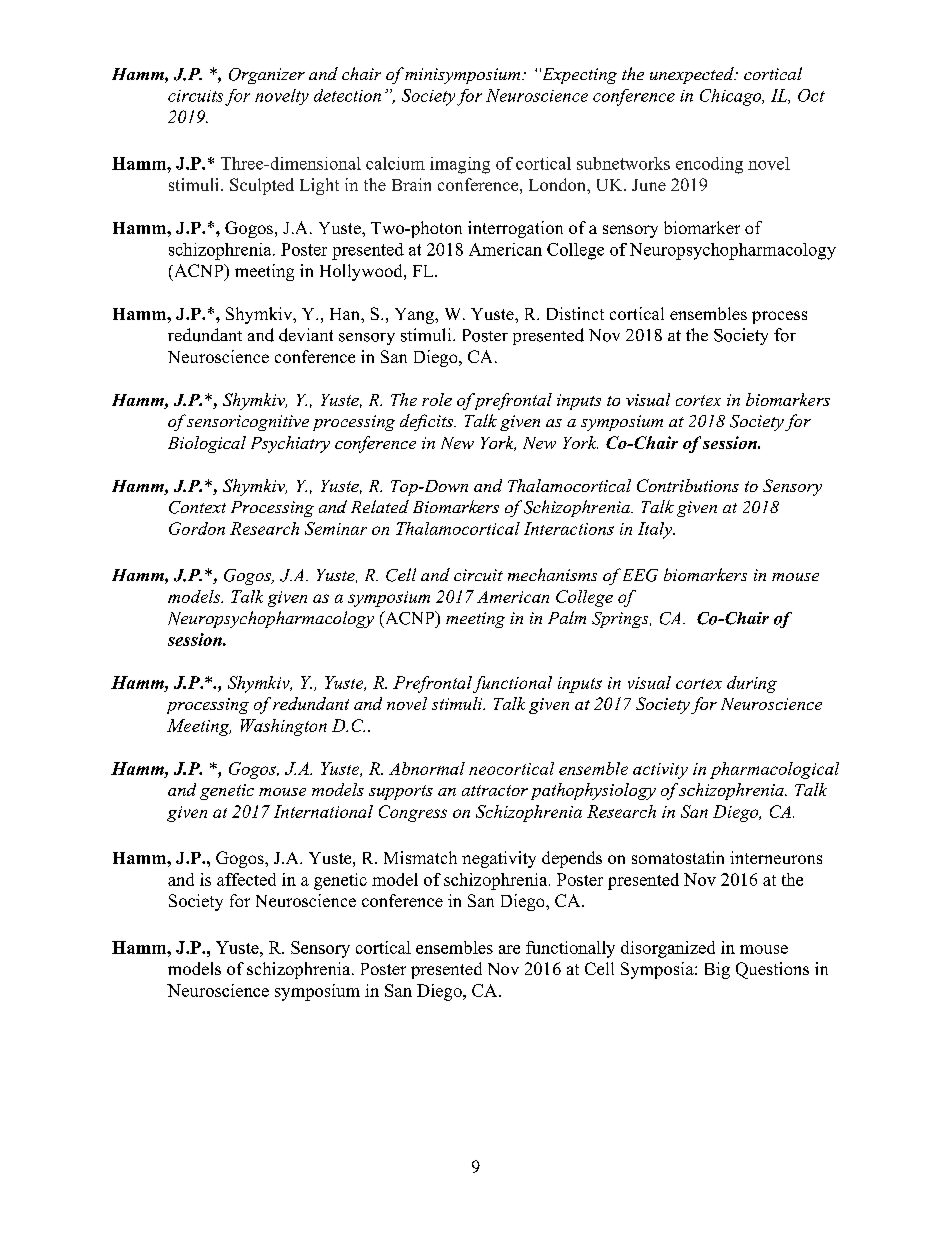  Describe the element at coordinates (732, 97) in the screenshot. I see `Chicago` at that location.
